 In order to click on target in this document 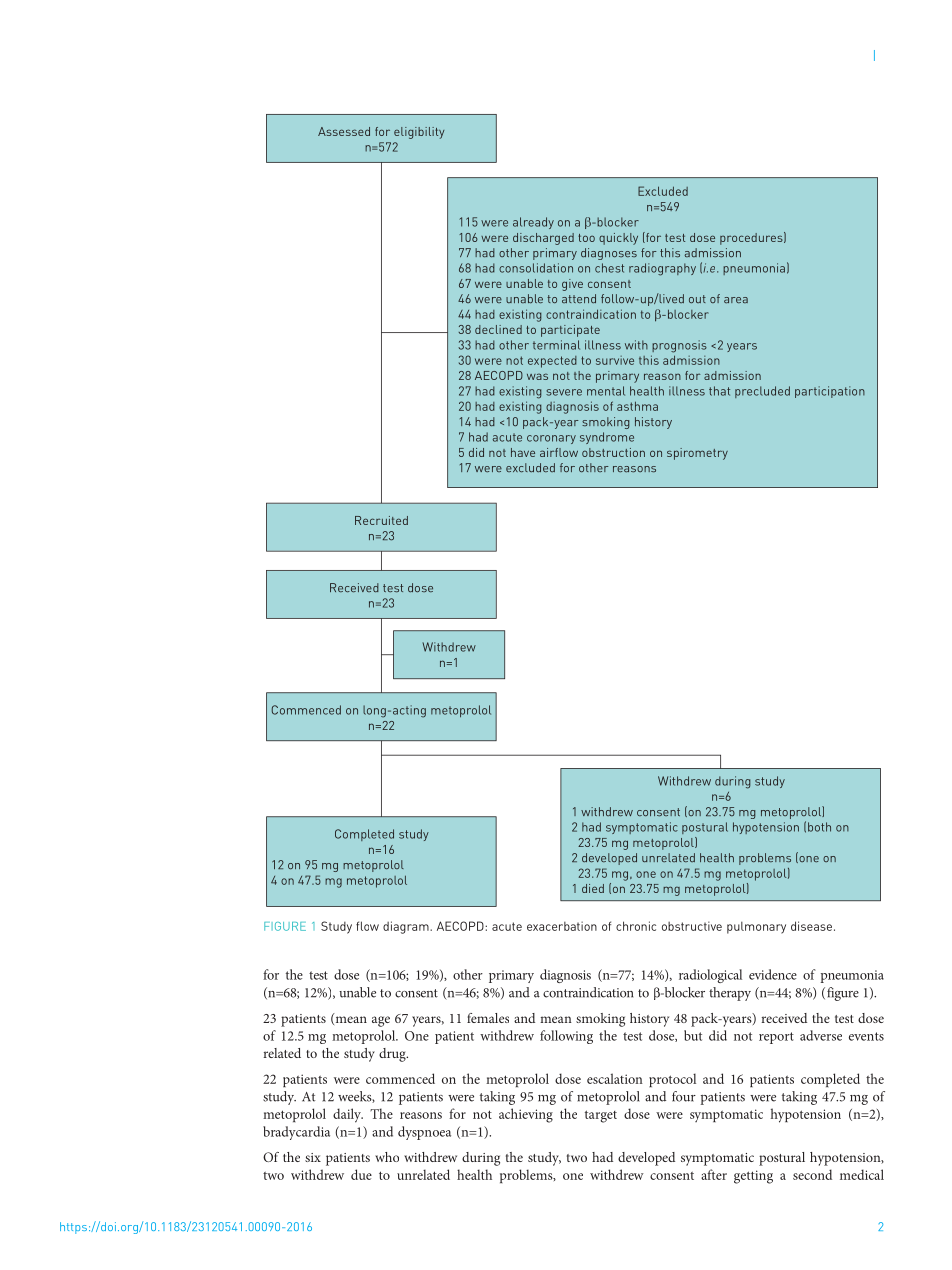, I will do `click(601, 1116)`.
